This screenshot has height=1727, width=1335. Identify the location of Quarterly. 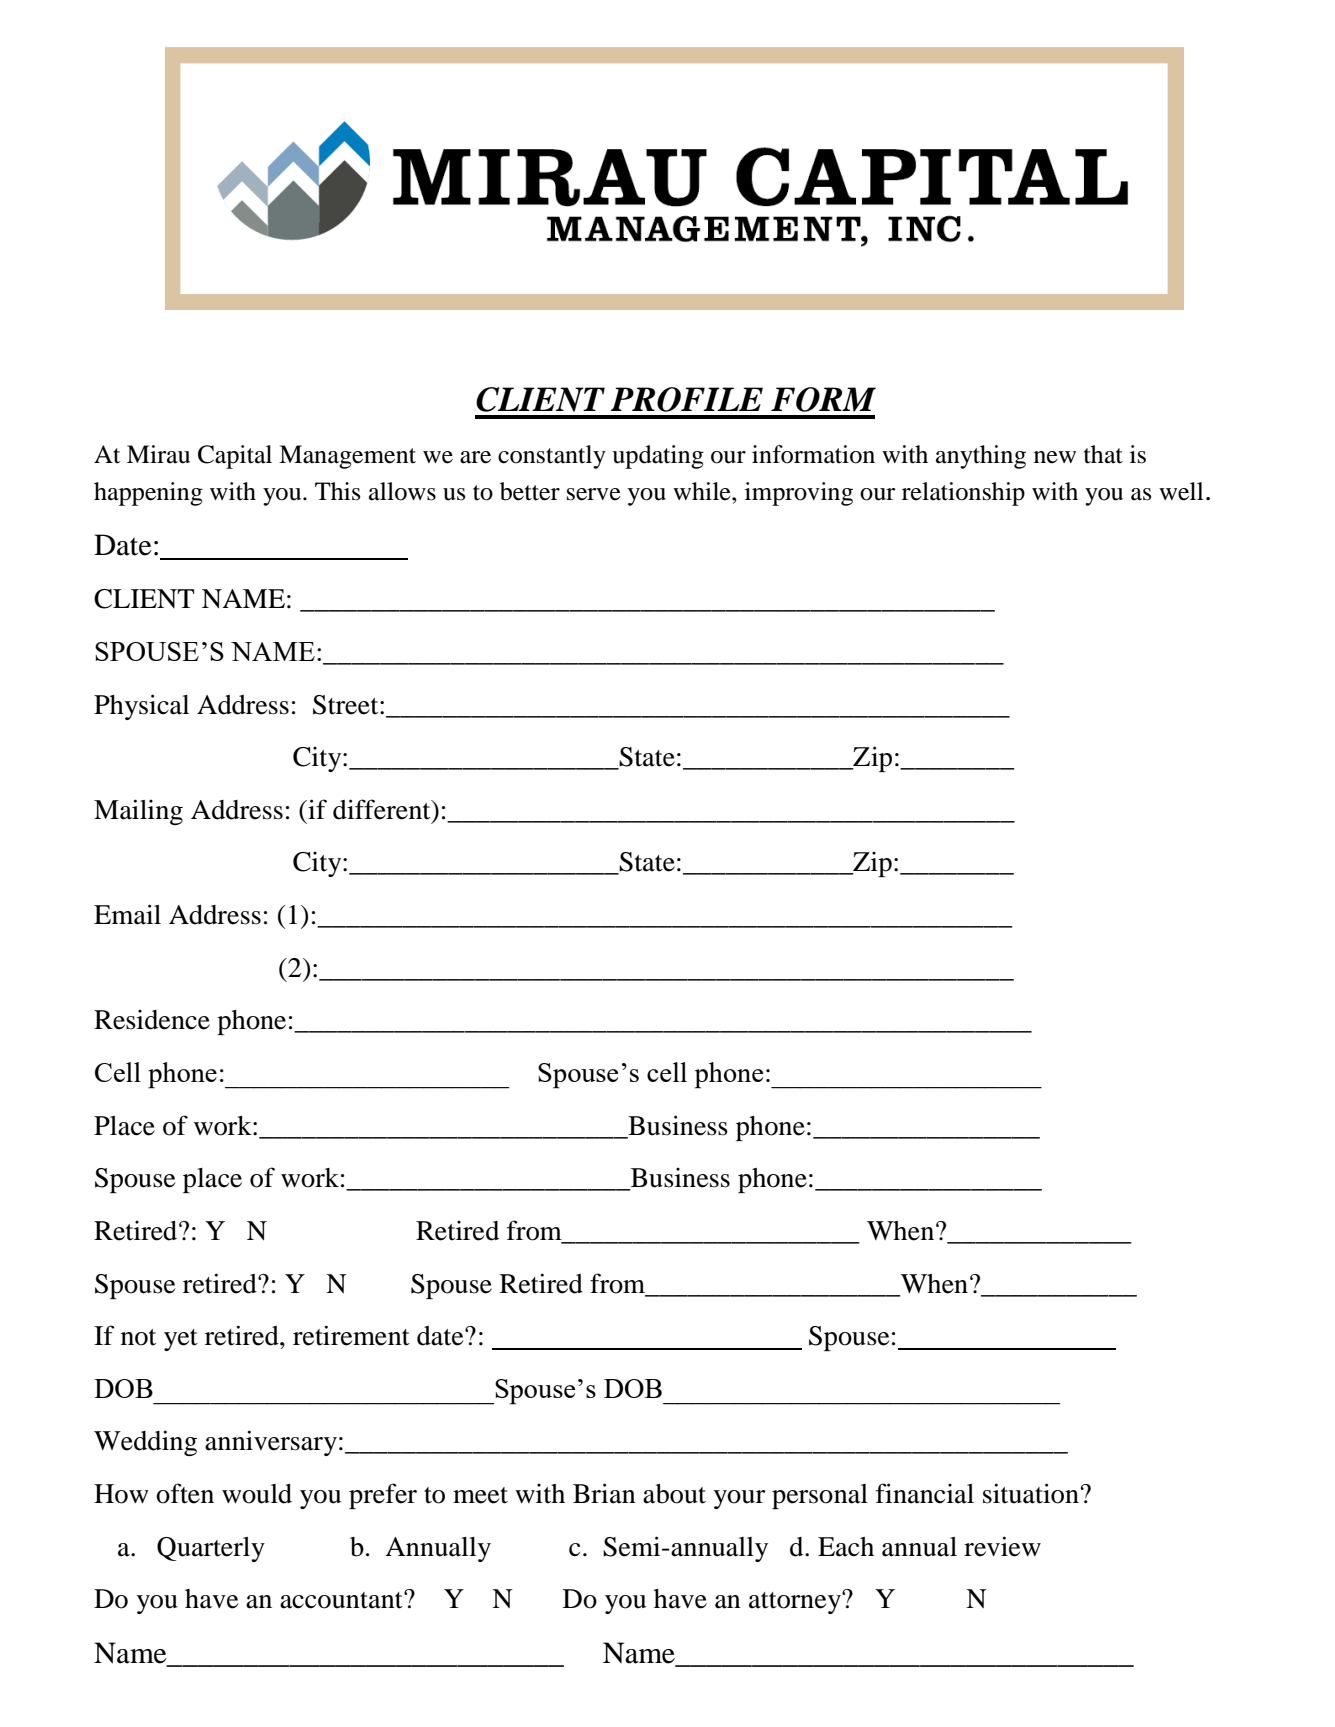
(211, 1549).
